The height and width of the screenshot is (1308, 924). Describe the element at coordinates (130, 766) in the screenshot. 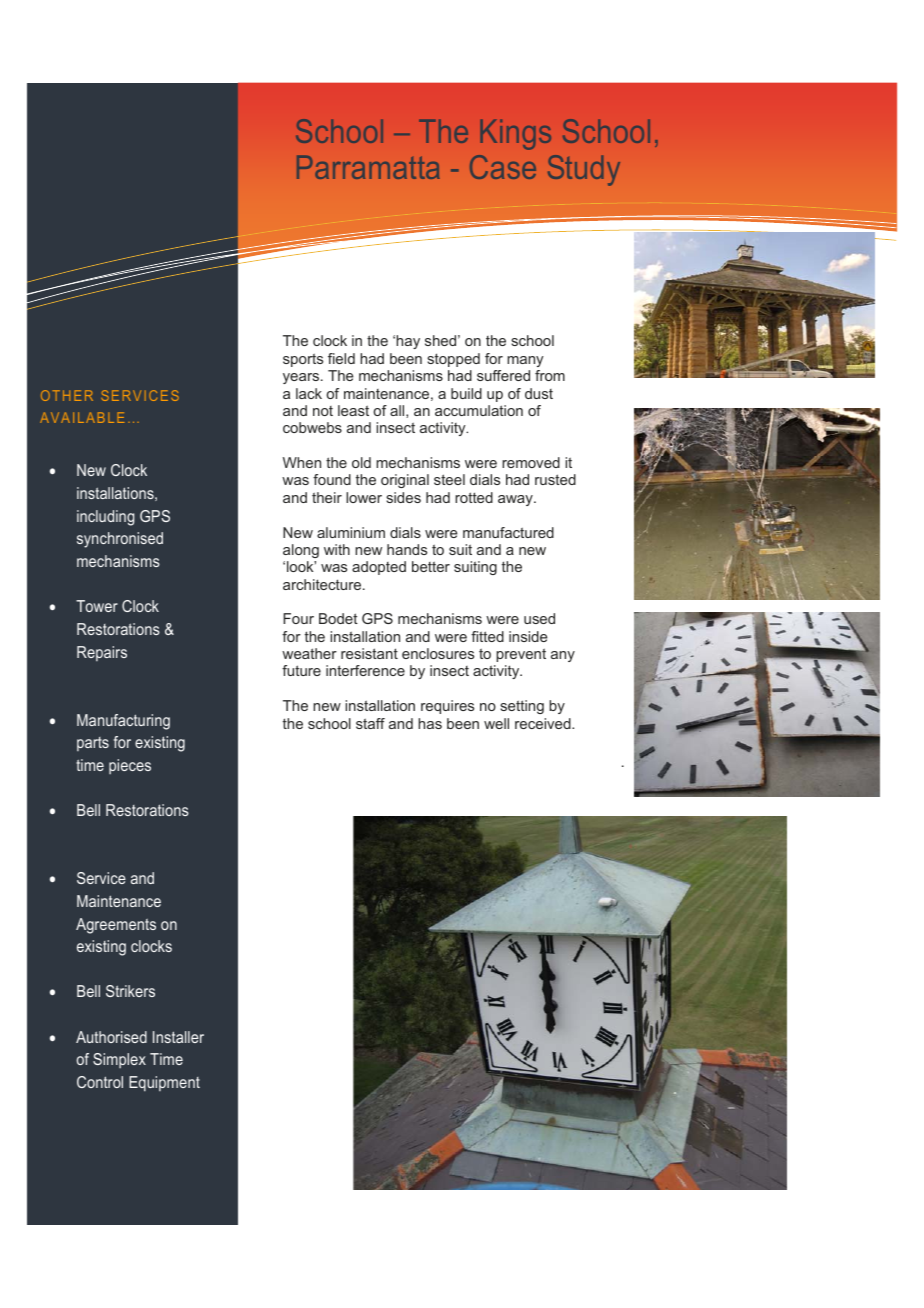

I see `pieces` at that location.
